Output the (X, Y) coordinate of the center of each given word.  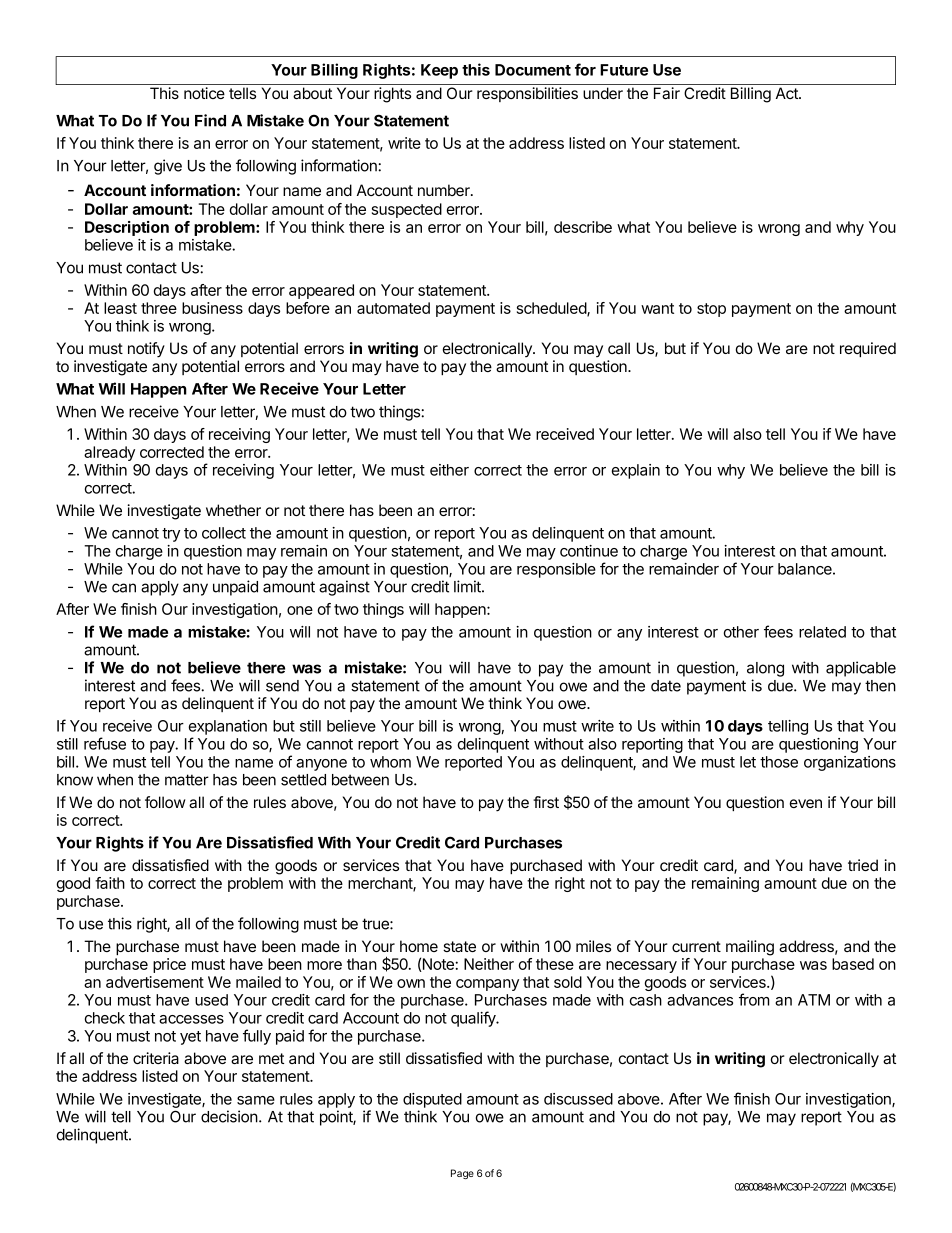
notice (204, 93)
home (419, 946)
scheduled (552, 309)
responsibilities (527, 94)
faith (110, 883)
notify (146, 350)
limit (468, 586)
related (822, 632)
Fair (667, 93)
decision (229, 1116)
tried (863, 865)
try (171, 535)
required (868, 349)
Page (462, 1174)
